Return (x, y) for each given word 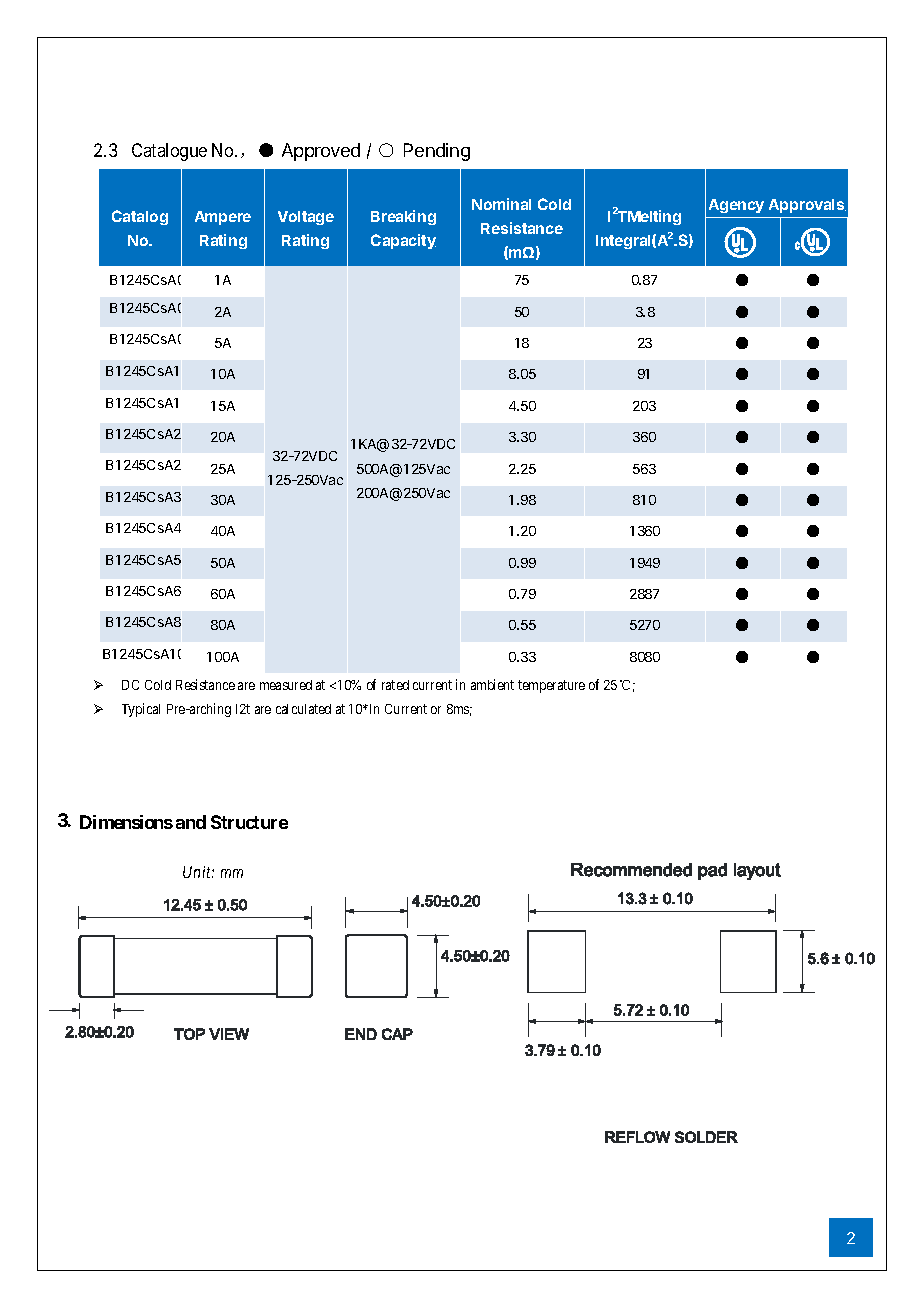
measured (286, 685)
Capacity (403, 241)
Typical (141, 710)
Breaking (403, 217)
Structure (249, 822)
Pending (437, 152)
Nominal (501, 204)
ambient (492, 684)
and (191, 822)
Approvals (807, 206)
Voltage (306, 218)
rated (395, 685)
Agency (736, 206)
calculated (303, 709)
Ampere (223, 218)
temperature (551, 686)
